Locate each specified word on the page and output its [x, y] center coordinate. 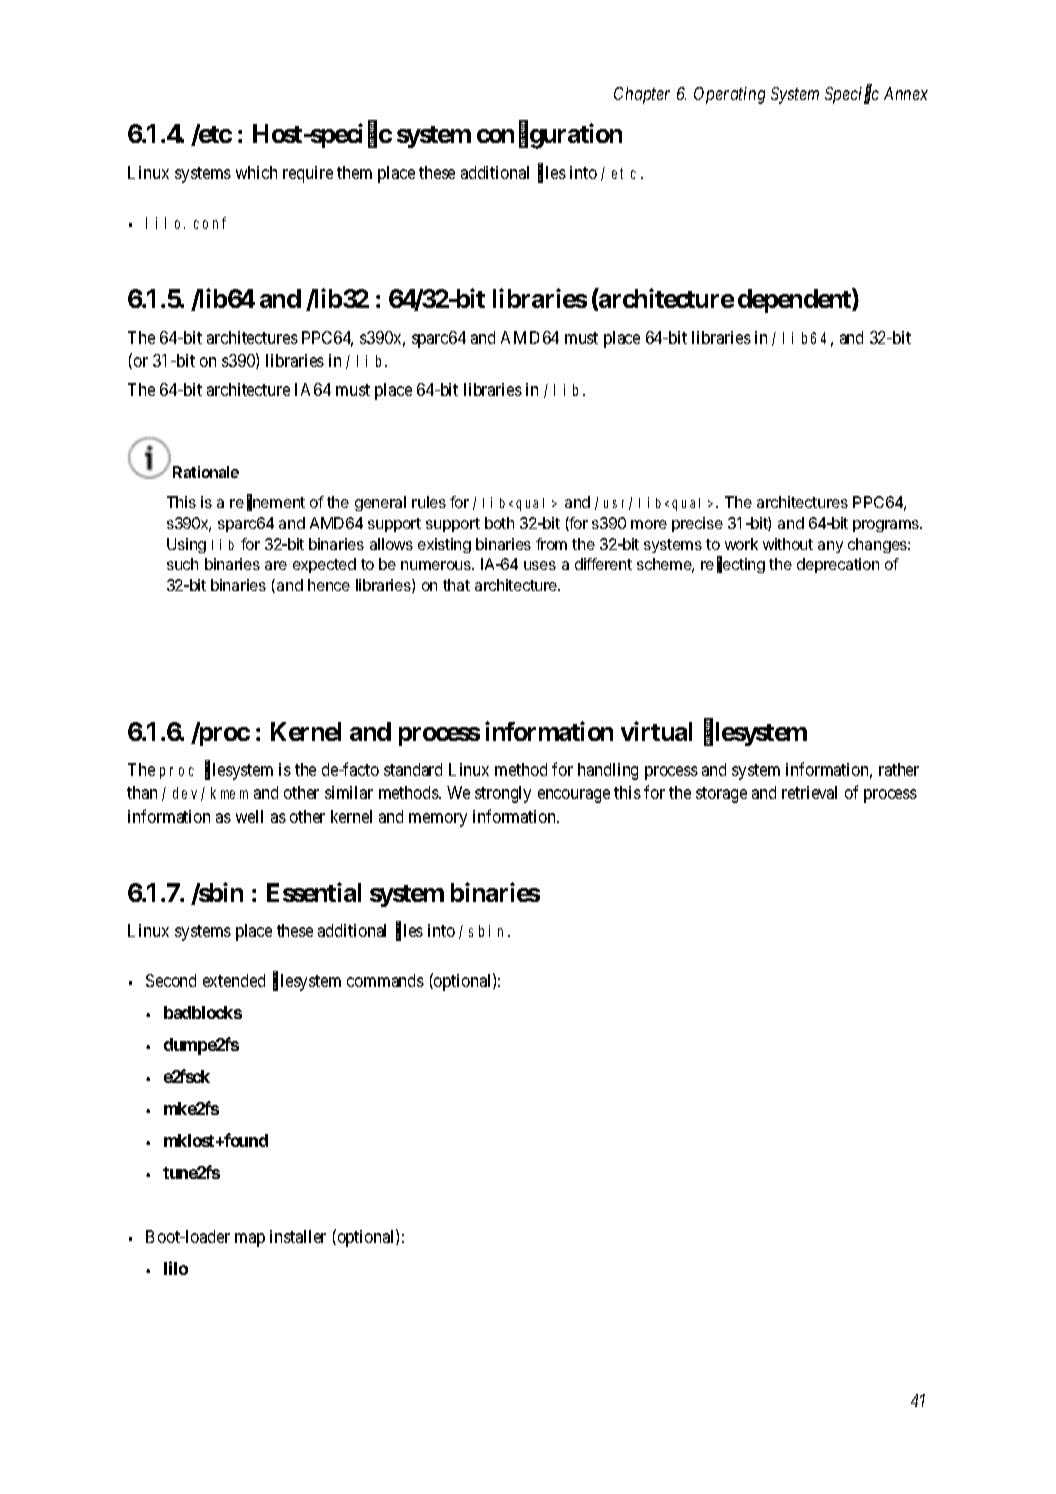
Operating [729, 95]
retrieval [809, 792]
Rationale [206, 472]
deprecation [838, 565]
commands [385, 980]
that [456, 585]
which [256, 172]
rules [429, 502]
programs [887, 526]
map [250, 1240]
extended [234, 980]
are [276, 565]
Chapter [642, 95]
